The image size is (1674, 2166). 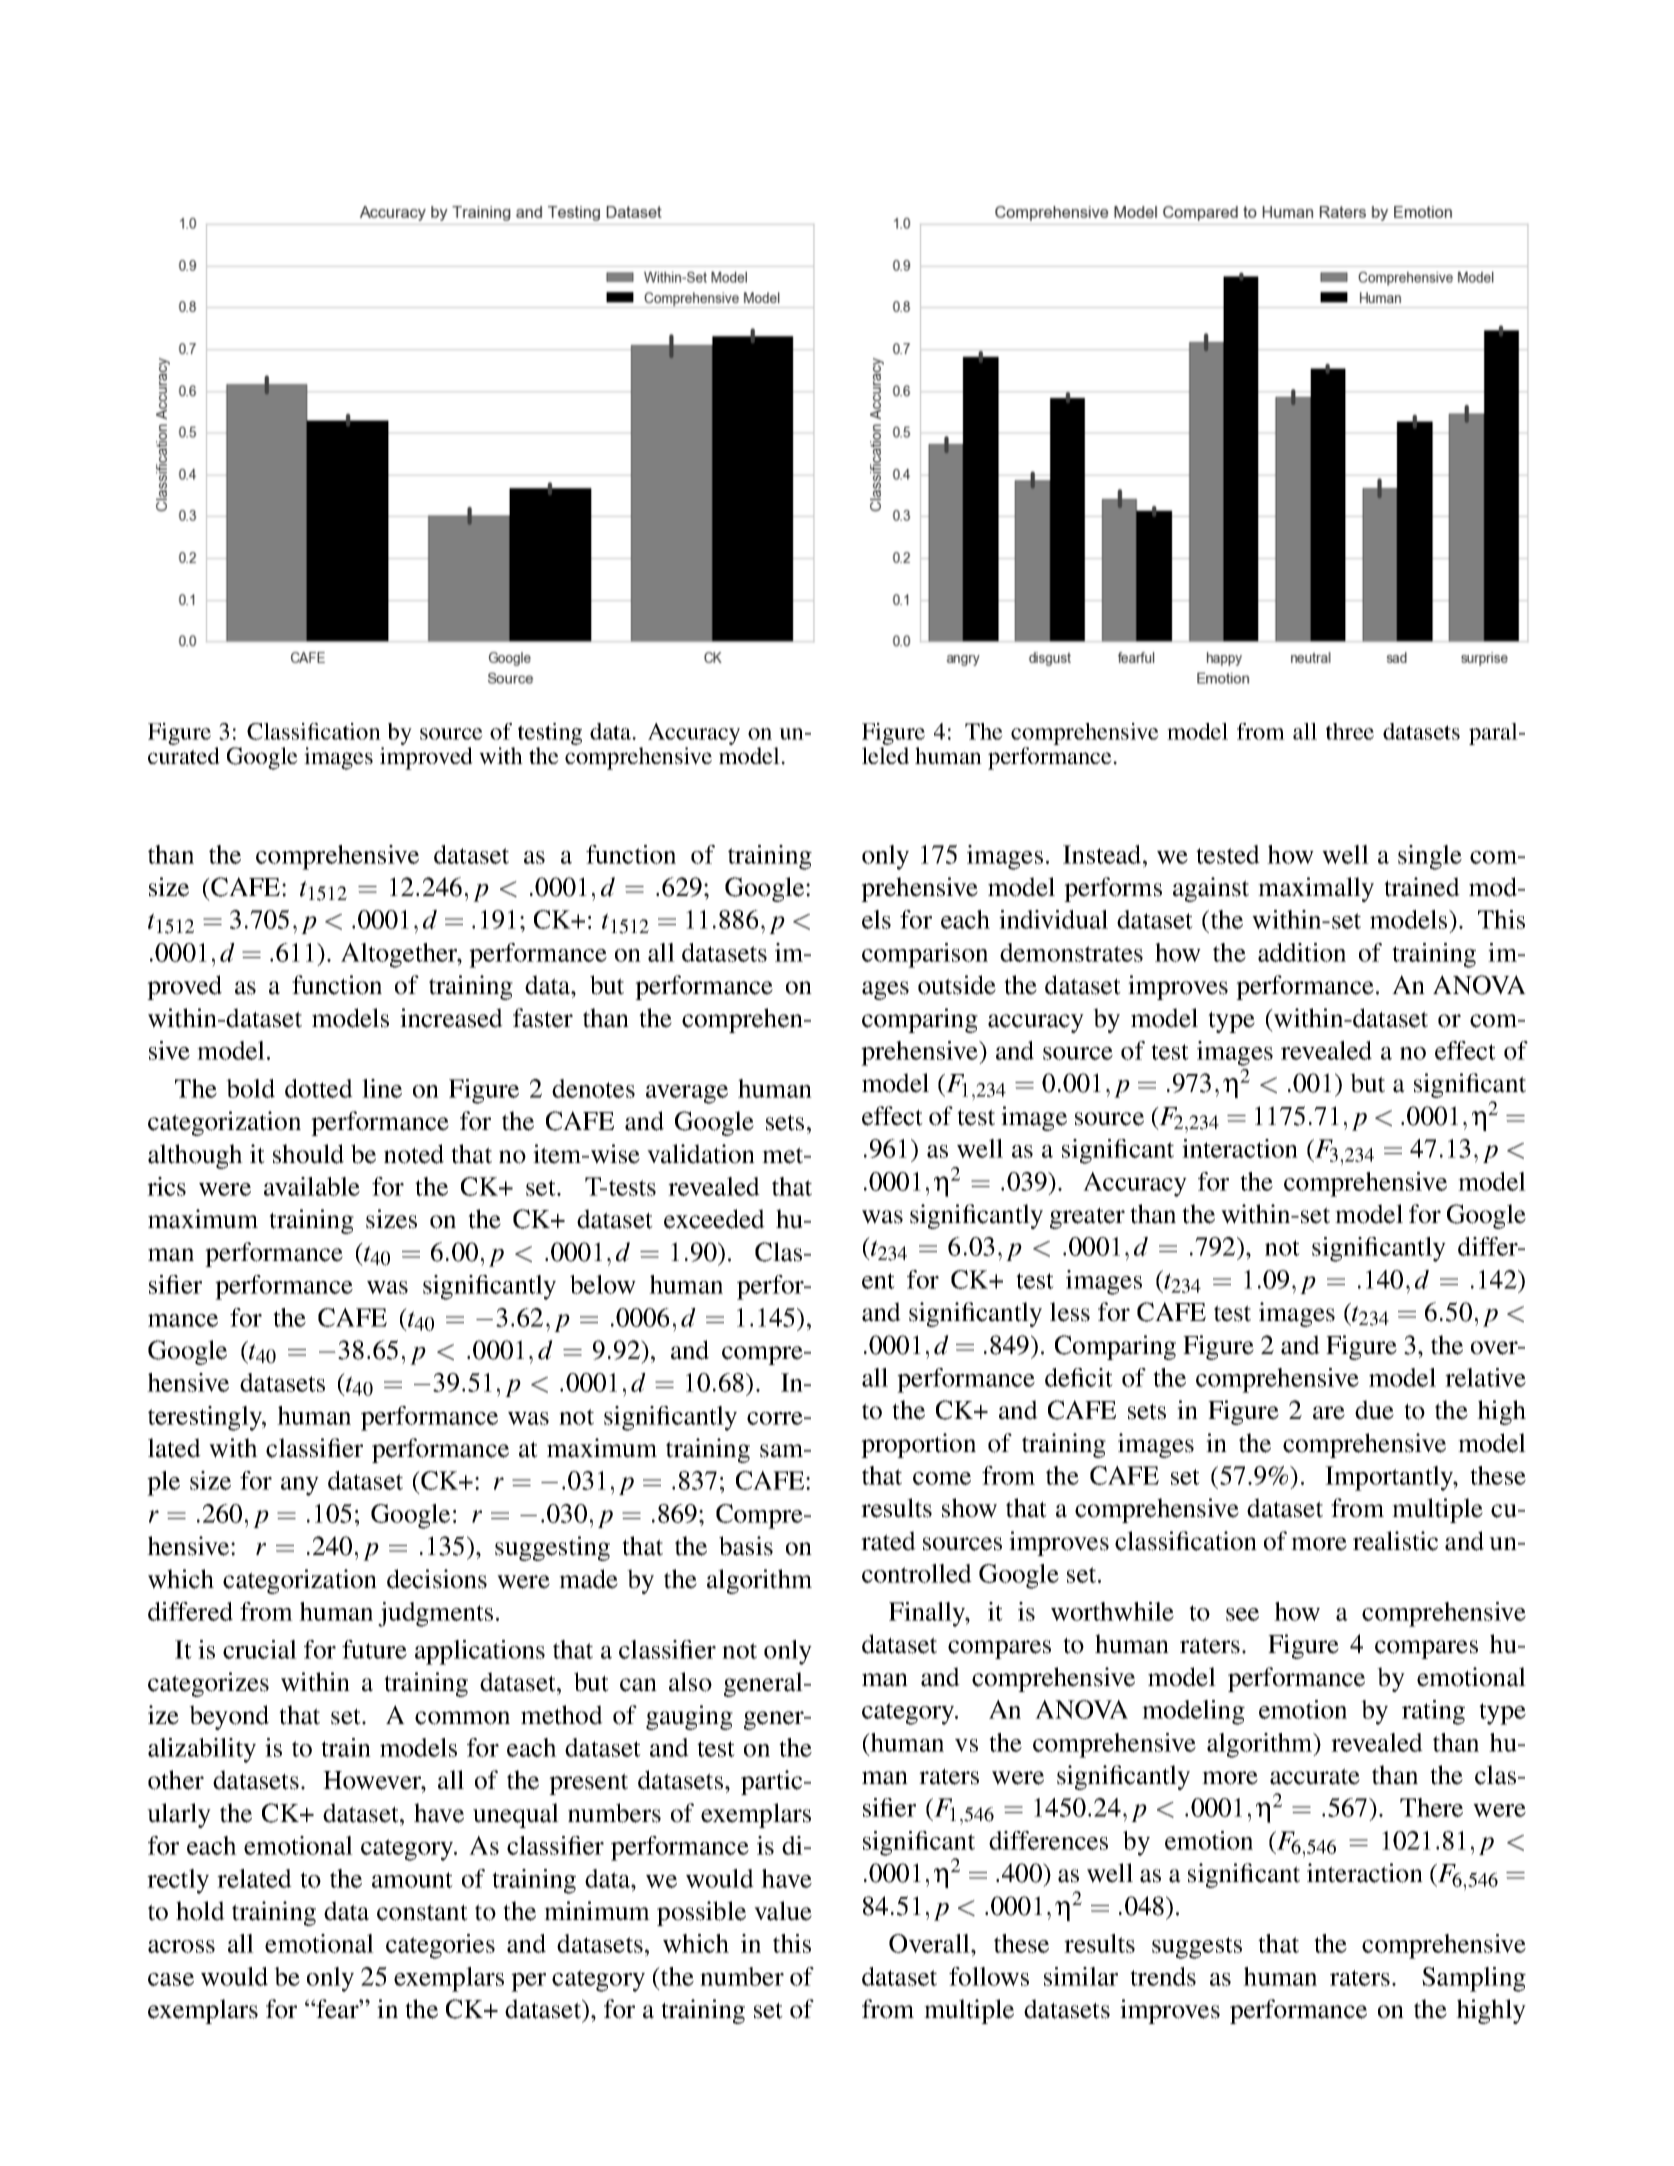 What do you see at coordinates (783, 1911) in the page?
I see `value` at bounding box center [783, 1911].
